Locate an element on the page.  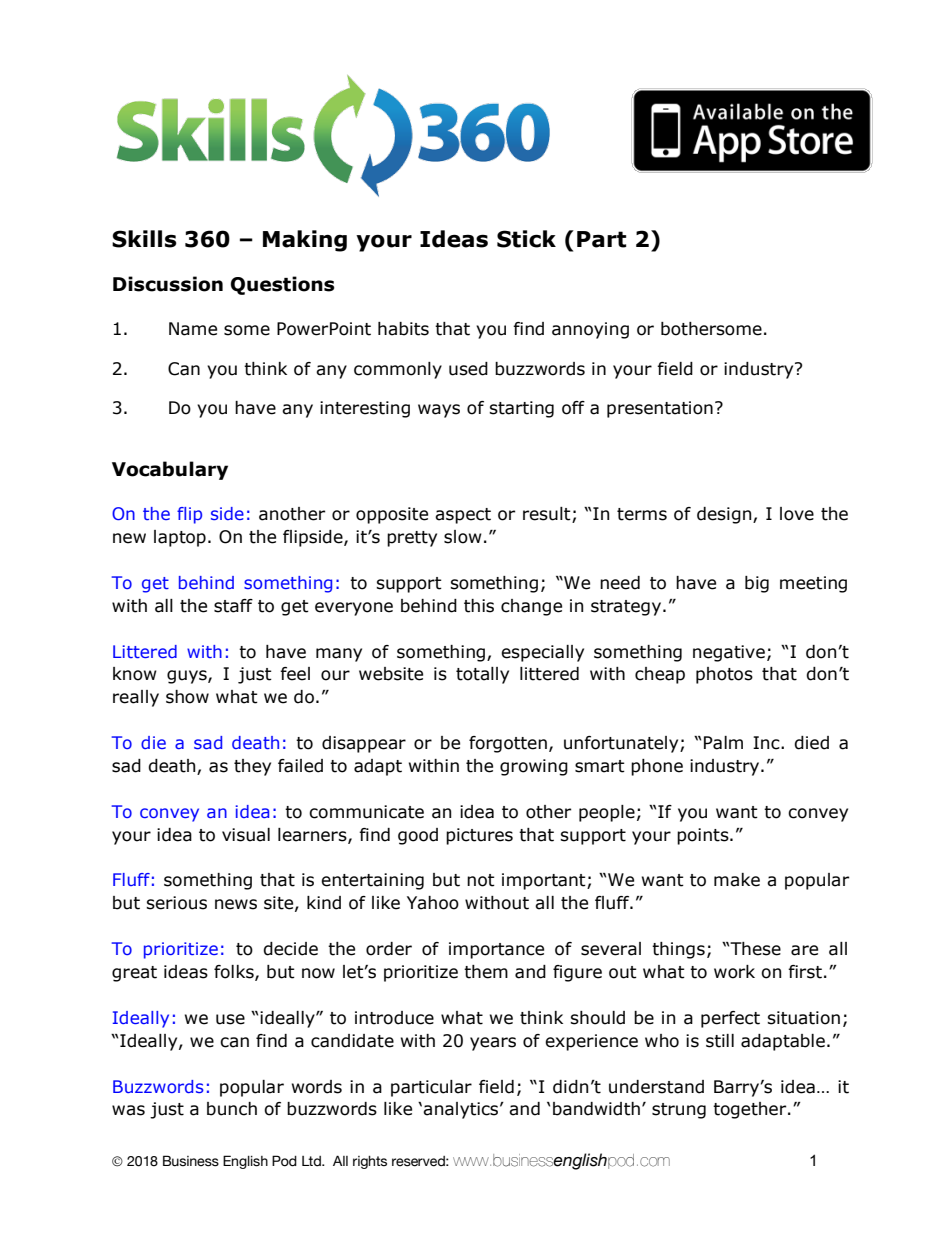
bunch is located at coordinates (232, 1109).
